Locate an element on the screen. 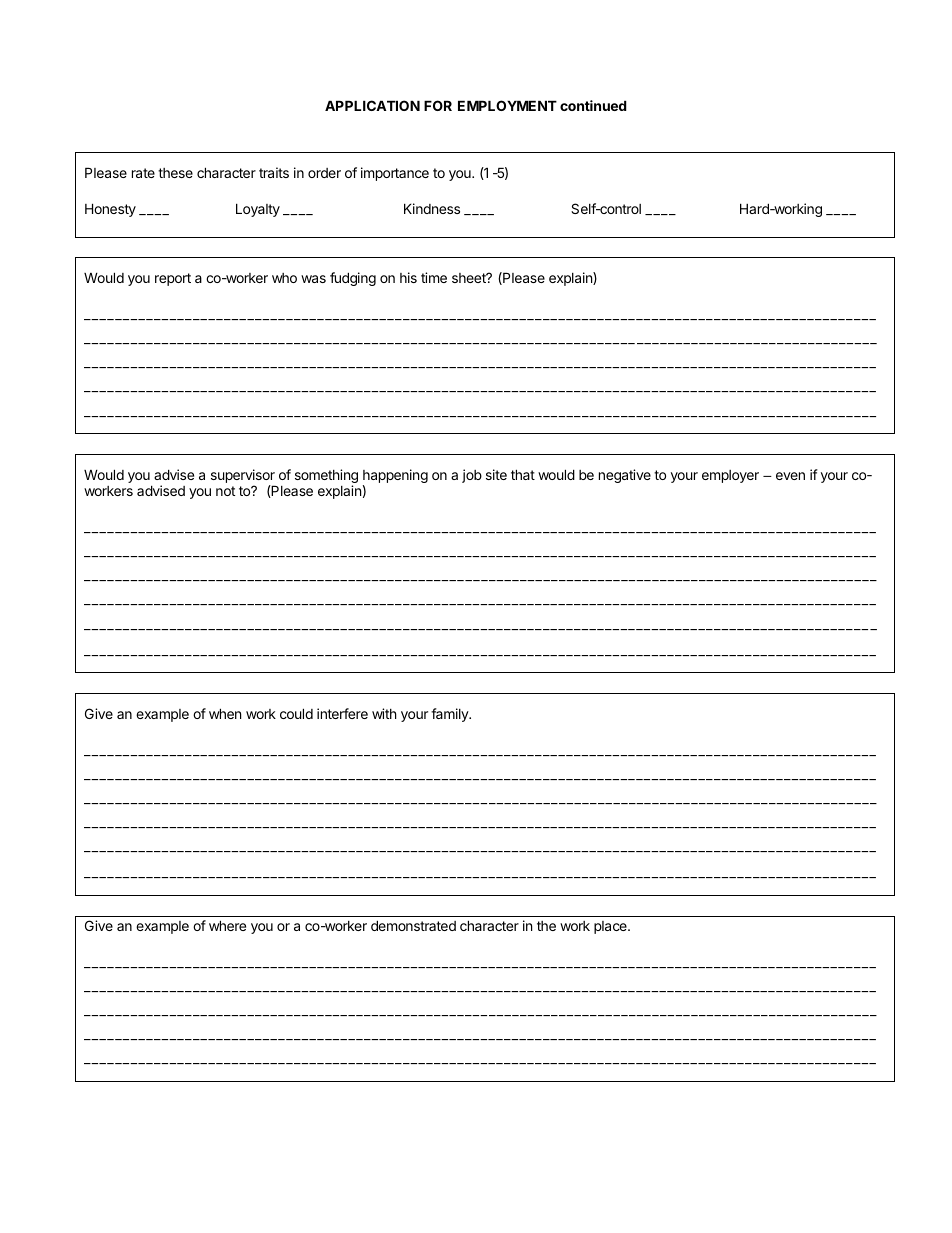 Image resolution: width=952 pixels, height=1233 pixels. FOR is located at coordinates (438, 105).
